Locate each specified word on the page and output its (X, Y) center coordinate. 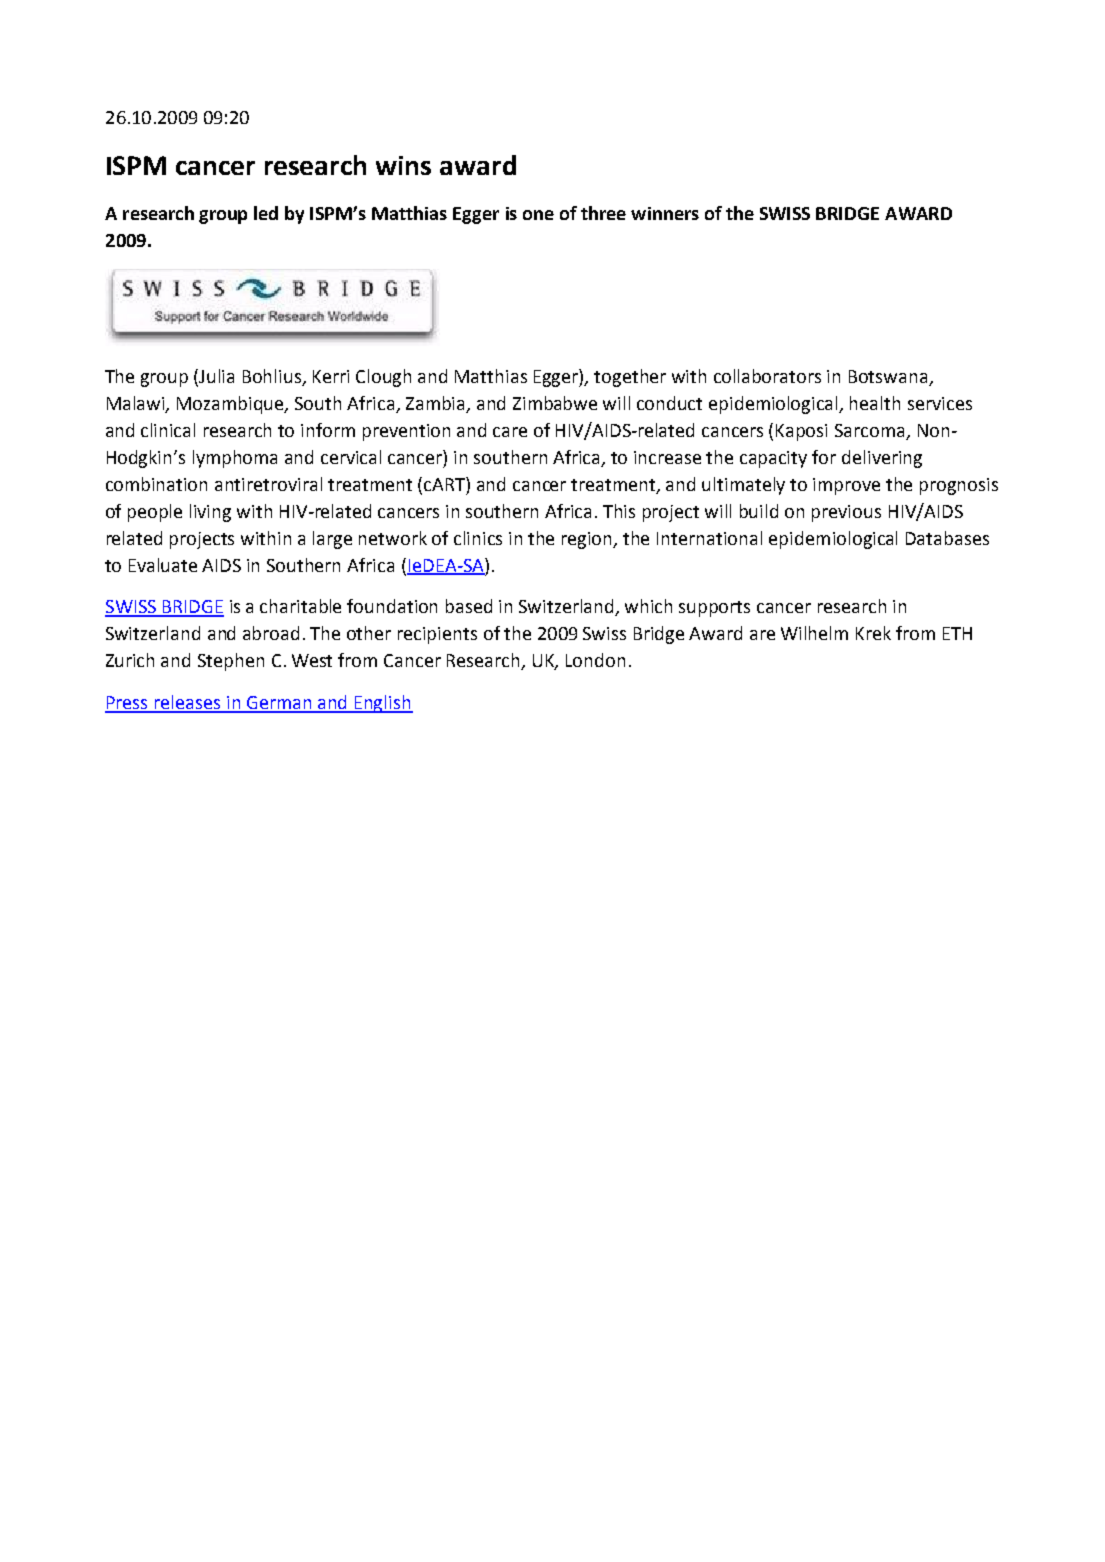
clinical (168, 430)
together (630, 378)
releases (188, 703)
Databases (947, 538)
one (538, 215)
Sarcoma (871, 432)
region (588, 540)
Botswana (889, 378)
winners (665, 213)
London (595, 660)
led (266, 213)
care (510, 432)
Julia (216, 376)
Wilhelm (814, 633)
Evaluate (163, 565)
